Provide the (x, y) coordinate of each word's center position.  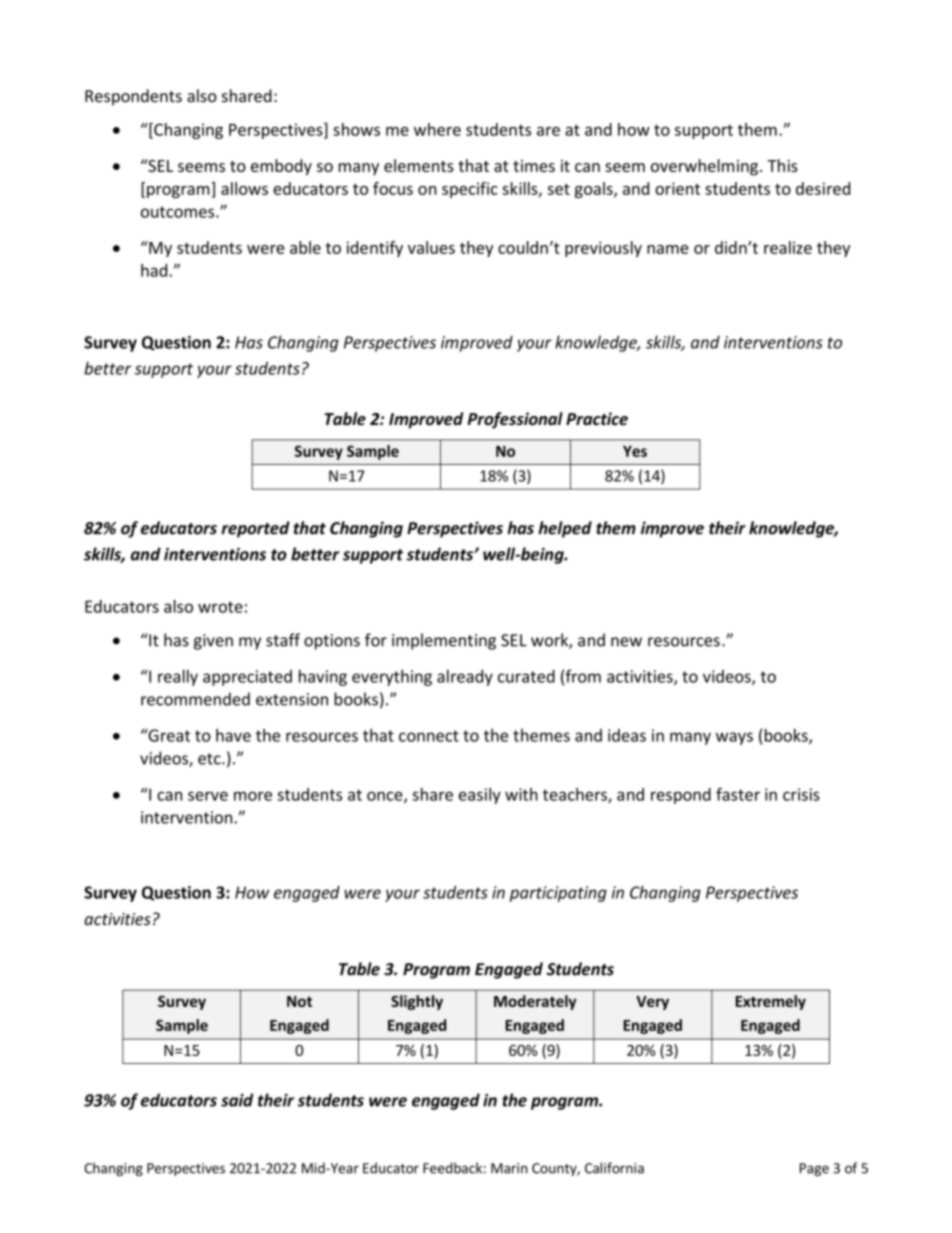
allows (244, 188)
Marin (509, 1168)
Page (814, 1169)
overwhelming (704, 167)
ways (734, 738)
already (465, 677)
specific (470, 190)
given (213, 642)
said (237, 1100)
